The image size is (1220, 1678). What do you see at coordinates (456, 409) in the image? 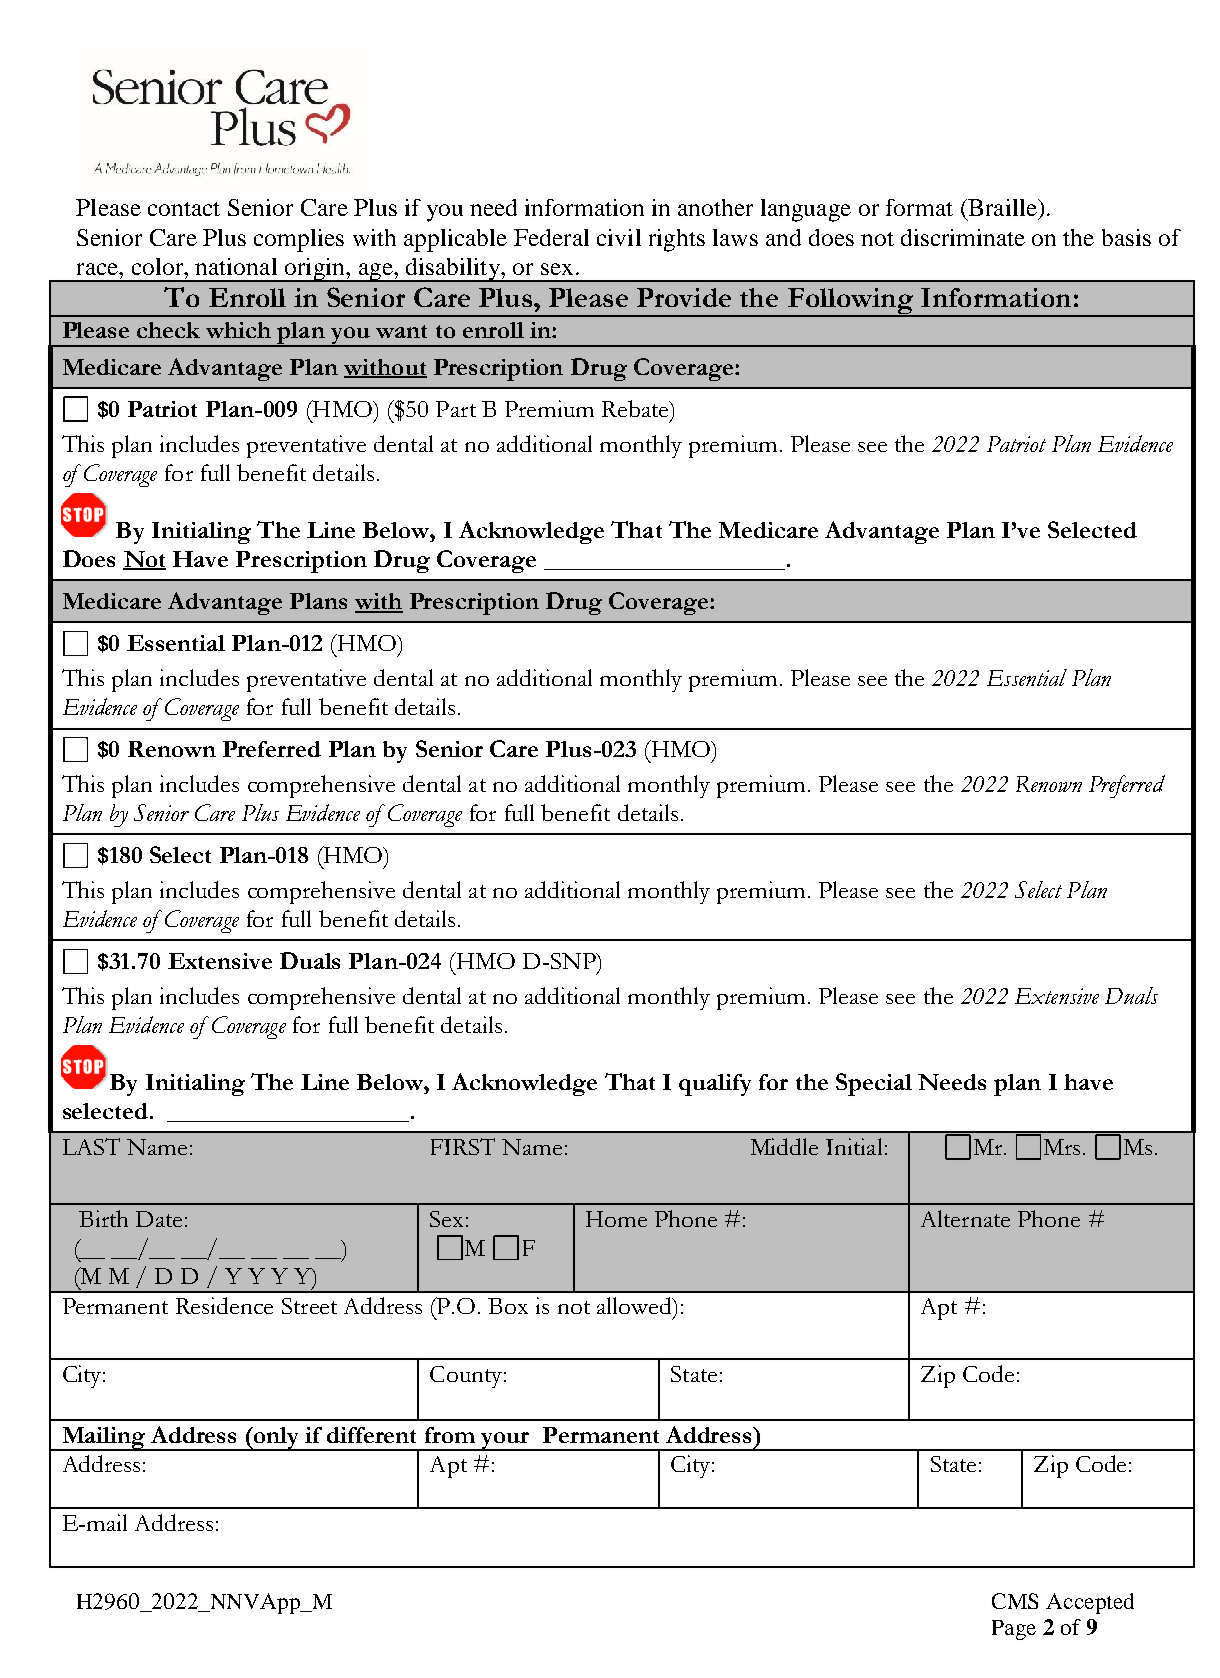
I see `Part` at bounding box center [456, 409].
